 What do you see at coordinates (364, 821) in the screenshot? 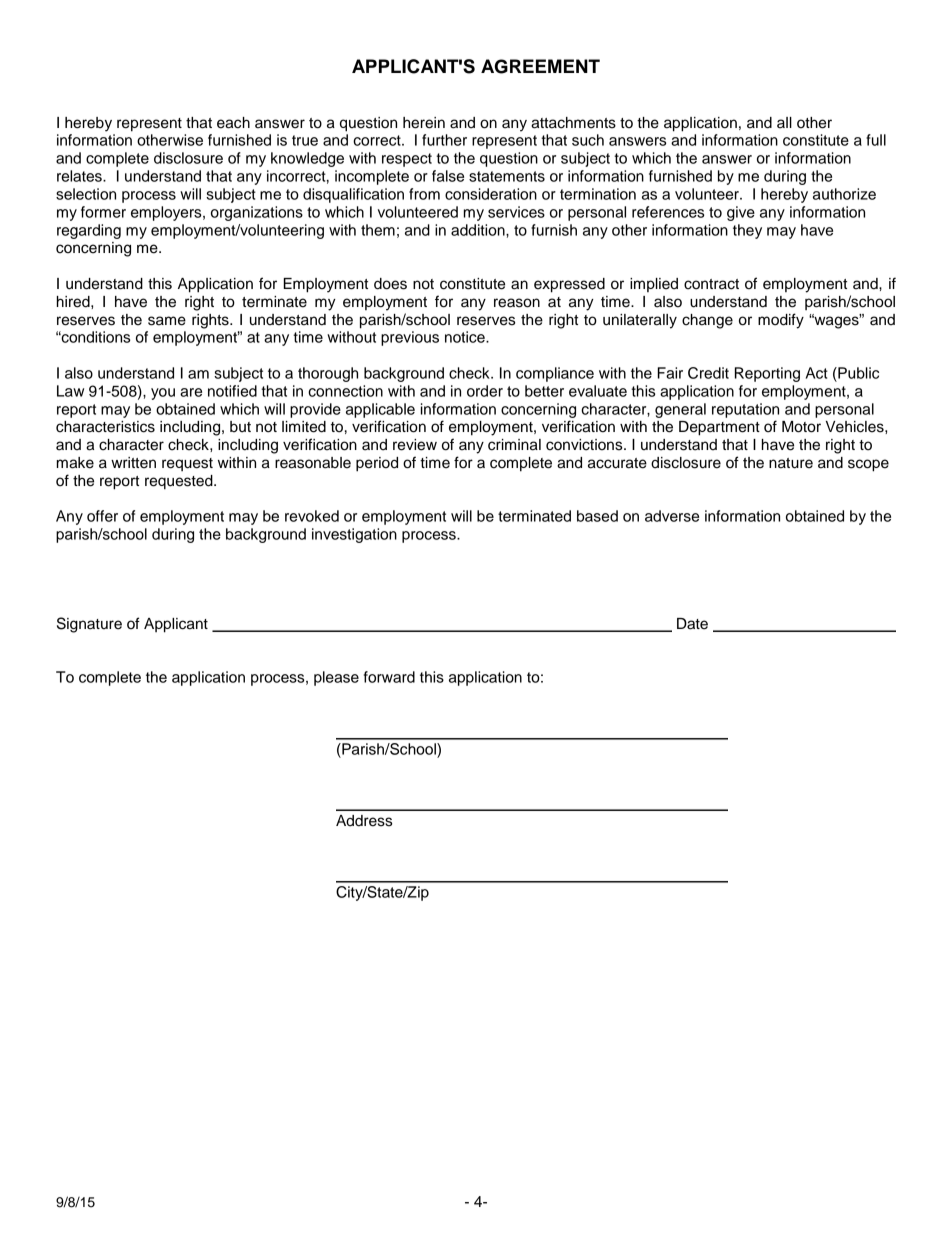
I see `Address` at bounding box center [364, 821].
